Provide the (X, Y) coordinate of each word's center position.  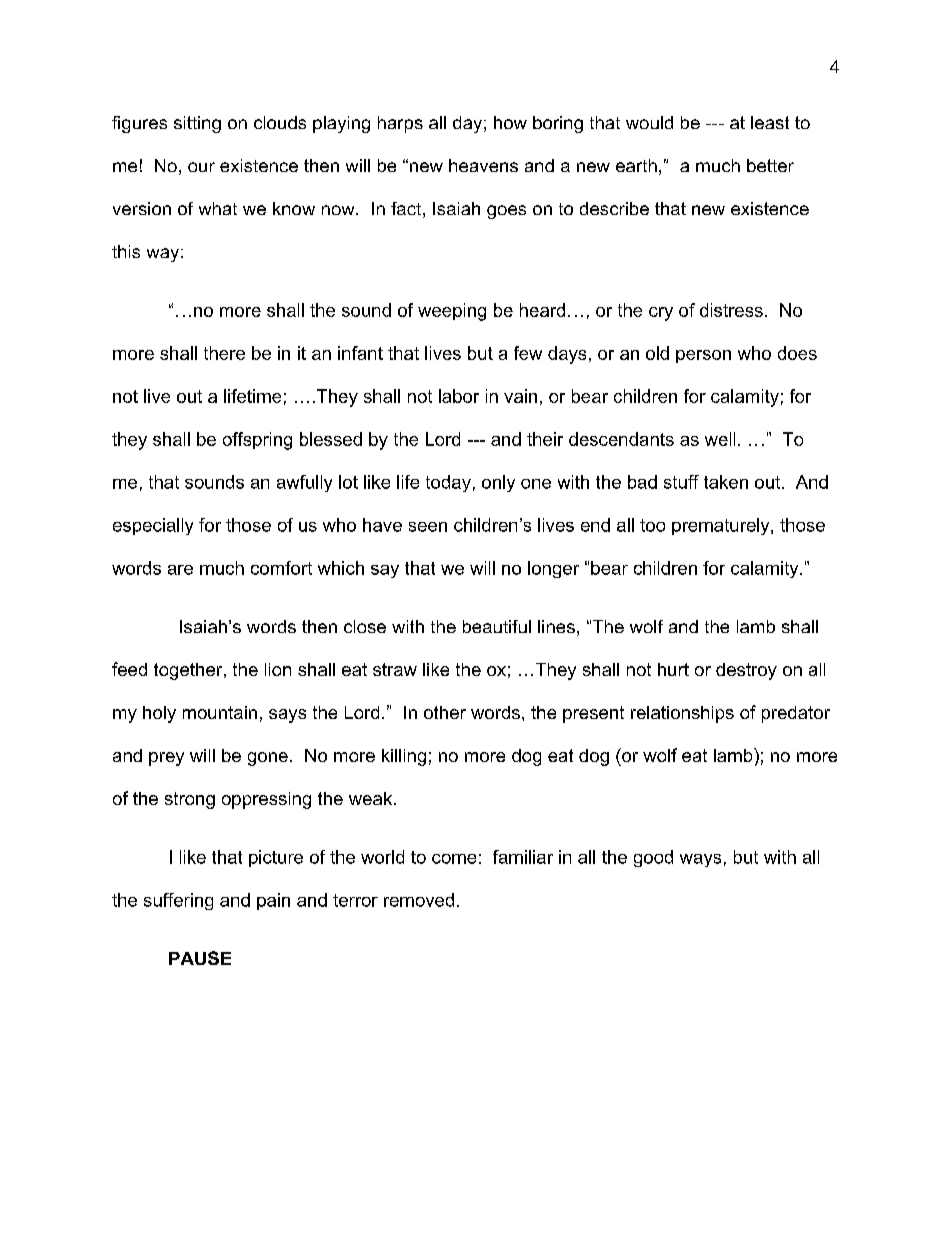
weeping (452, 312)
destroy (746, 671)
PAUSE (200, 958)
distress (731, 310)
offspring (257, 441)
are (180, 570)
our (201, 167)
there (224, 353)
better (770, 165)
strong (190, 800)
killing (404, 757)
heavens (483, 165)
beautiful (497, 626)
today (448, 483)
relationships (682, 714)
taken (726, 482)
